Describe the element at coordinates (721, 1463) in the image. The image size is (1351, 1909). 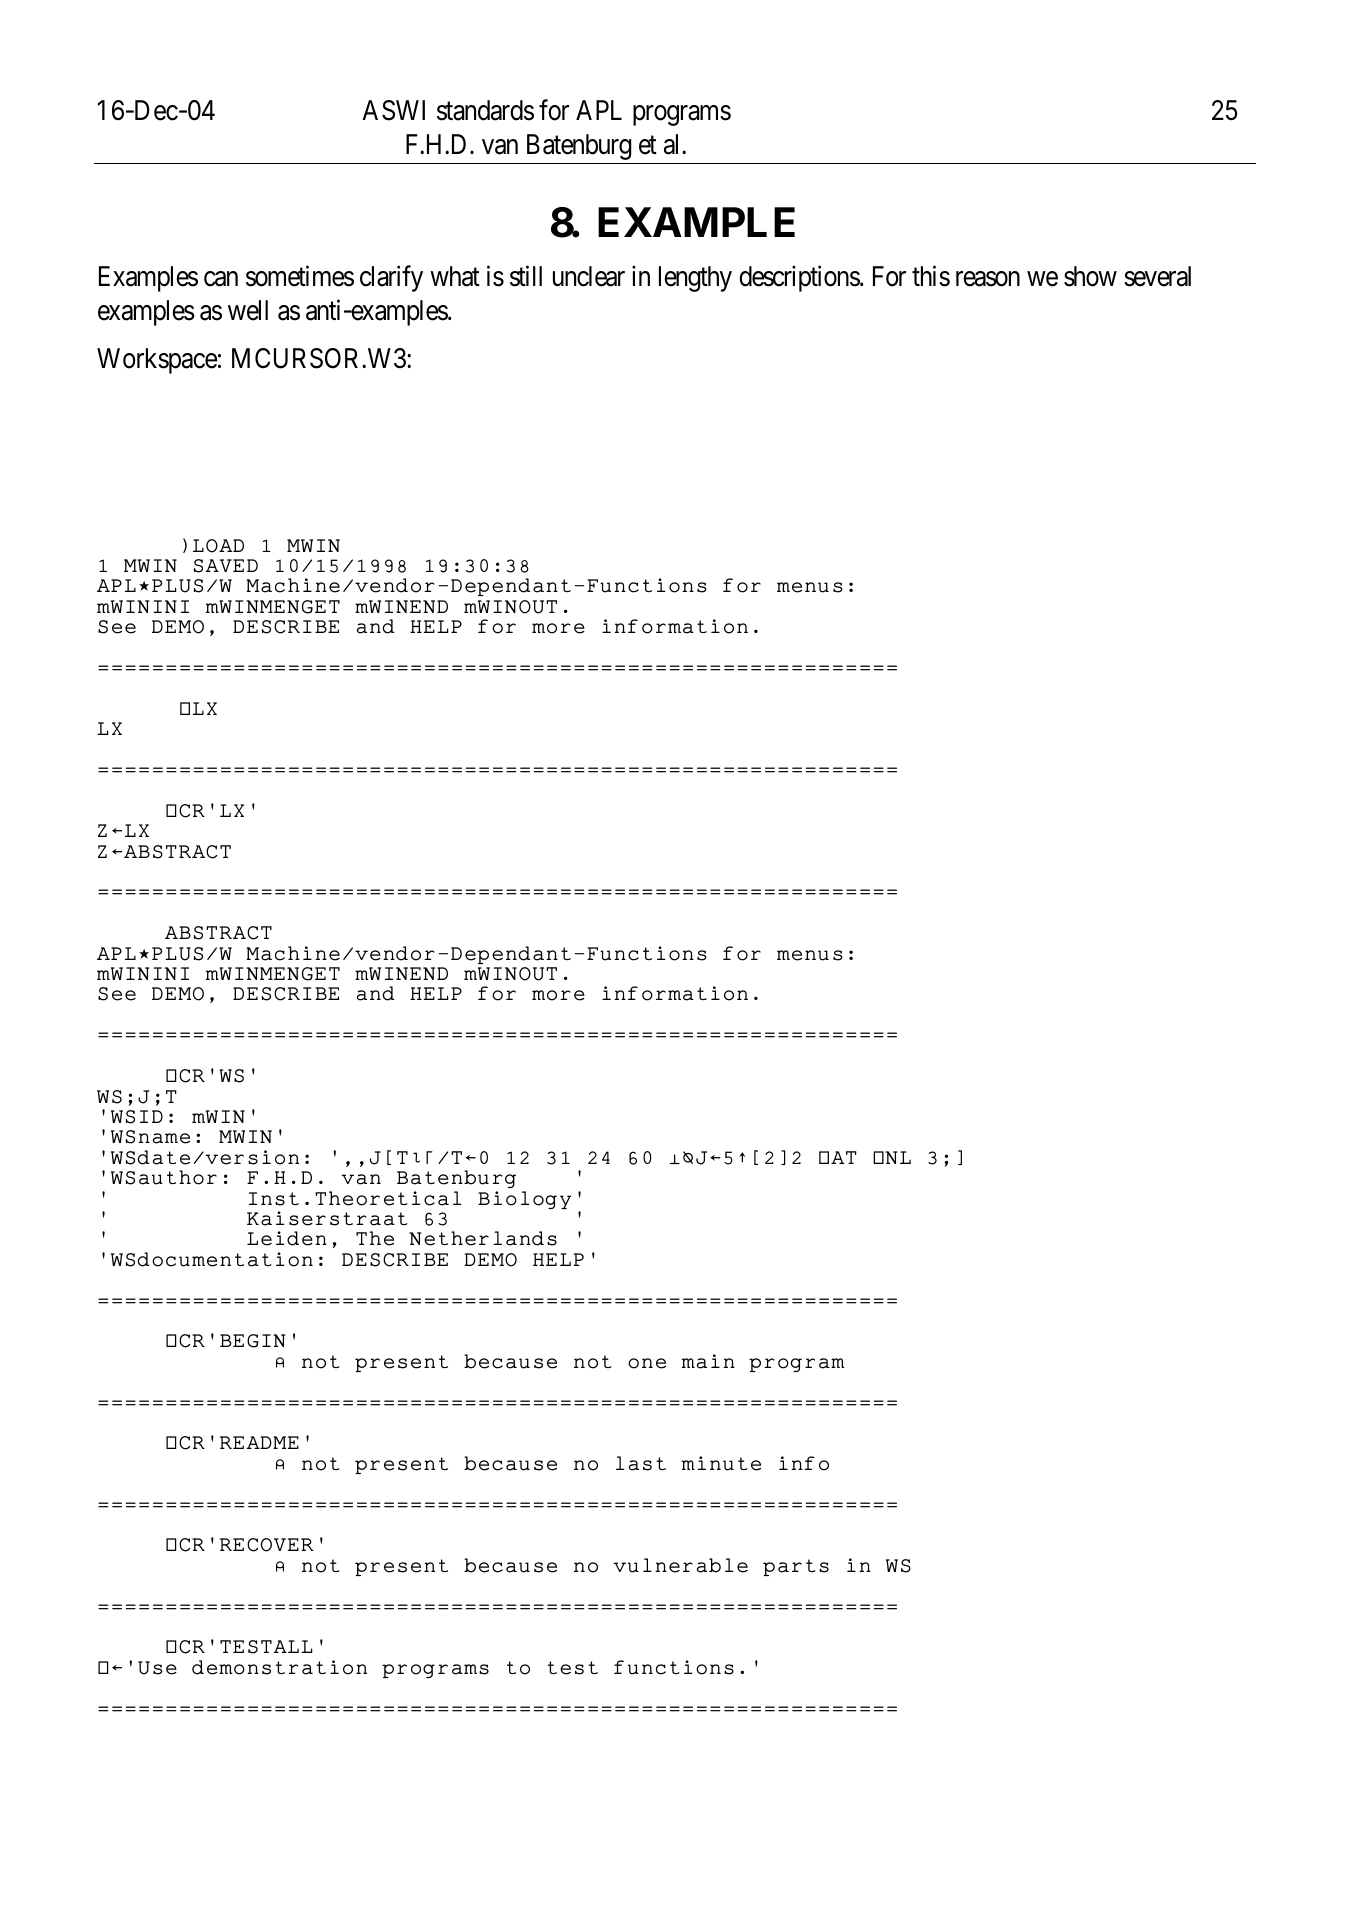
I see `minute` at that location.
